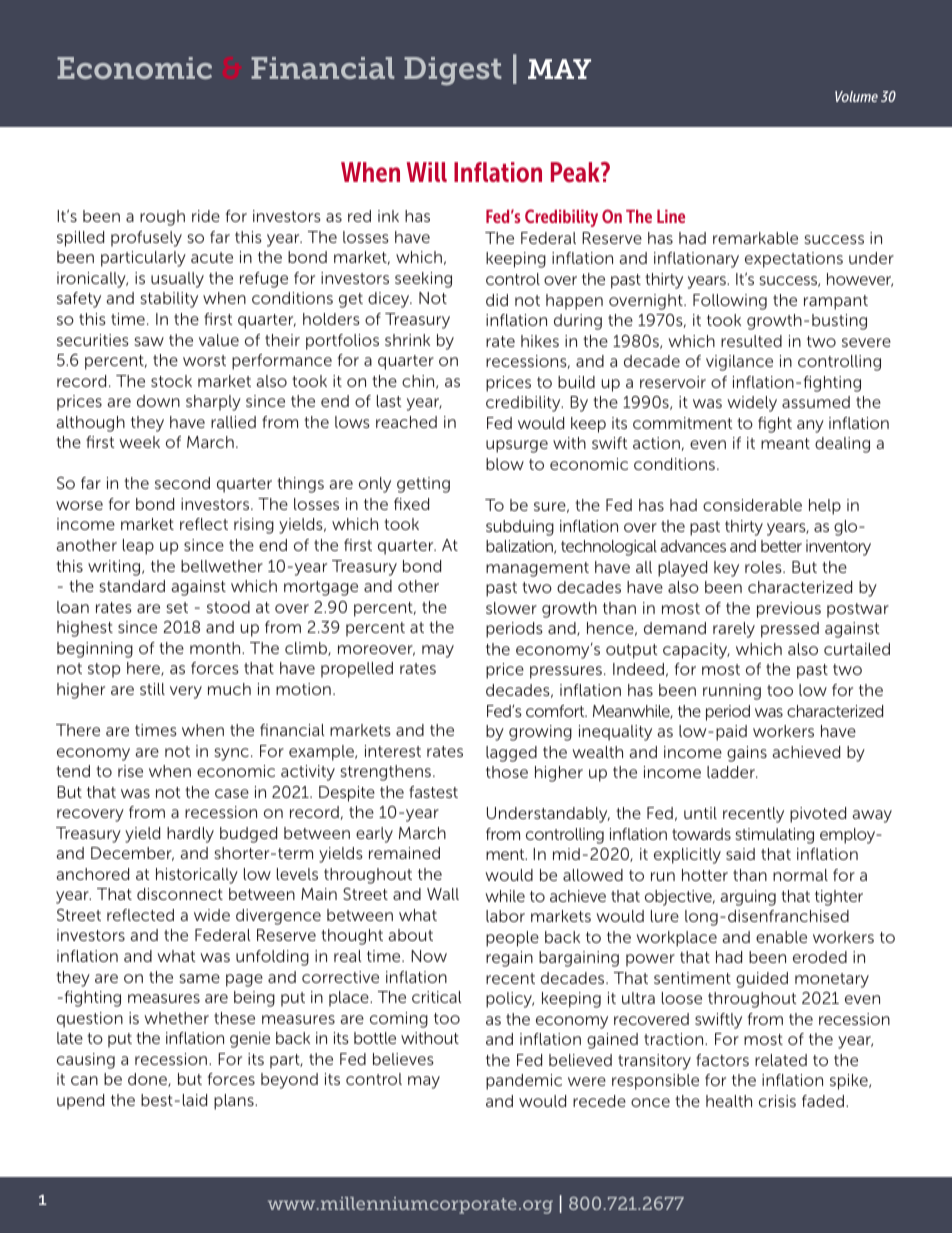  I want to click on done, so click(148, 1080).
